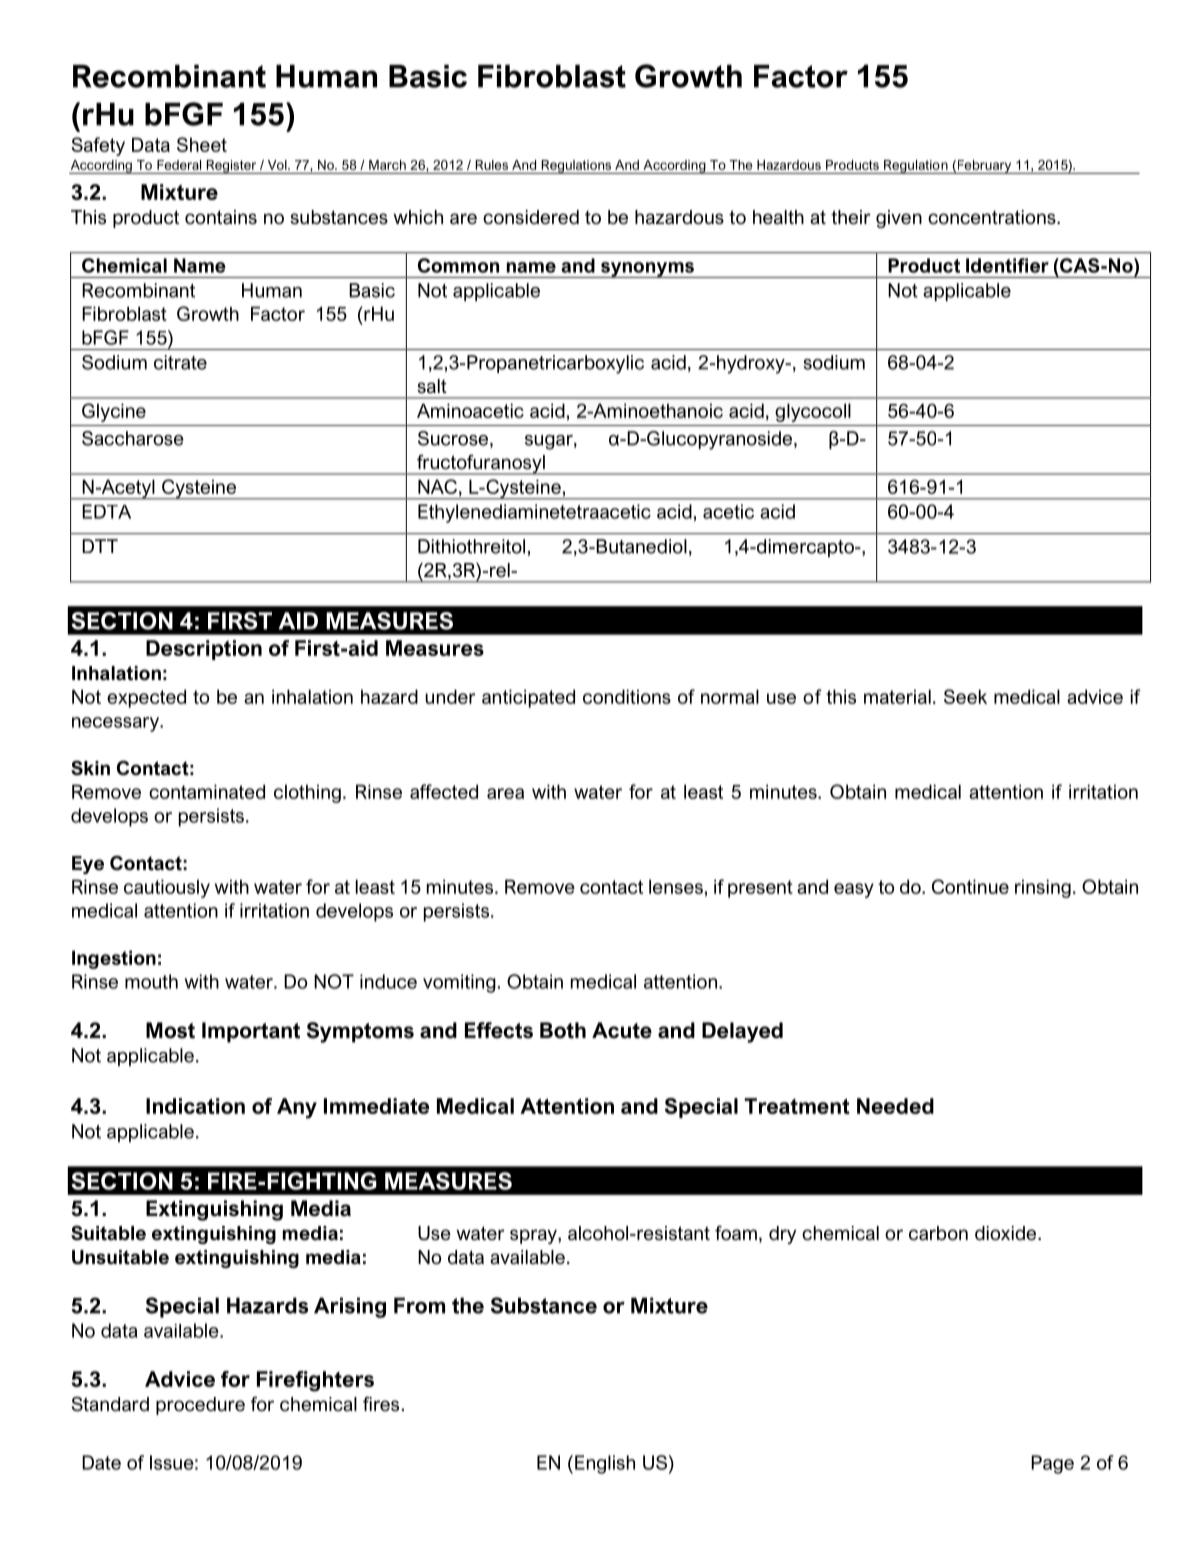  What do you see at coordinates (200, 1406) in the screenshot?
I see `procedure` at bounding box center [200, 1406].
